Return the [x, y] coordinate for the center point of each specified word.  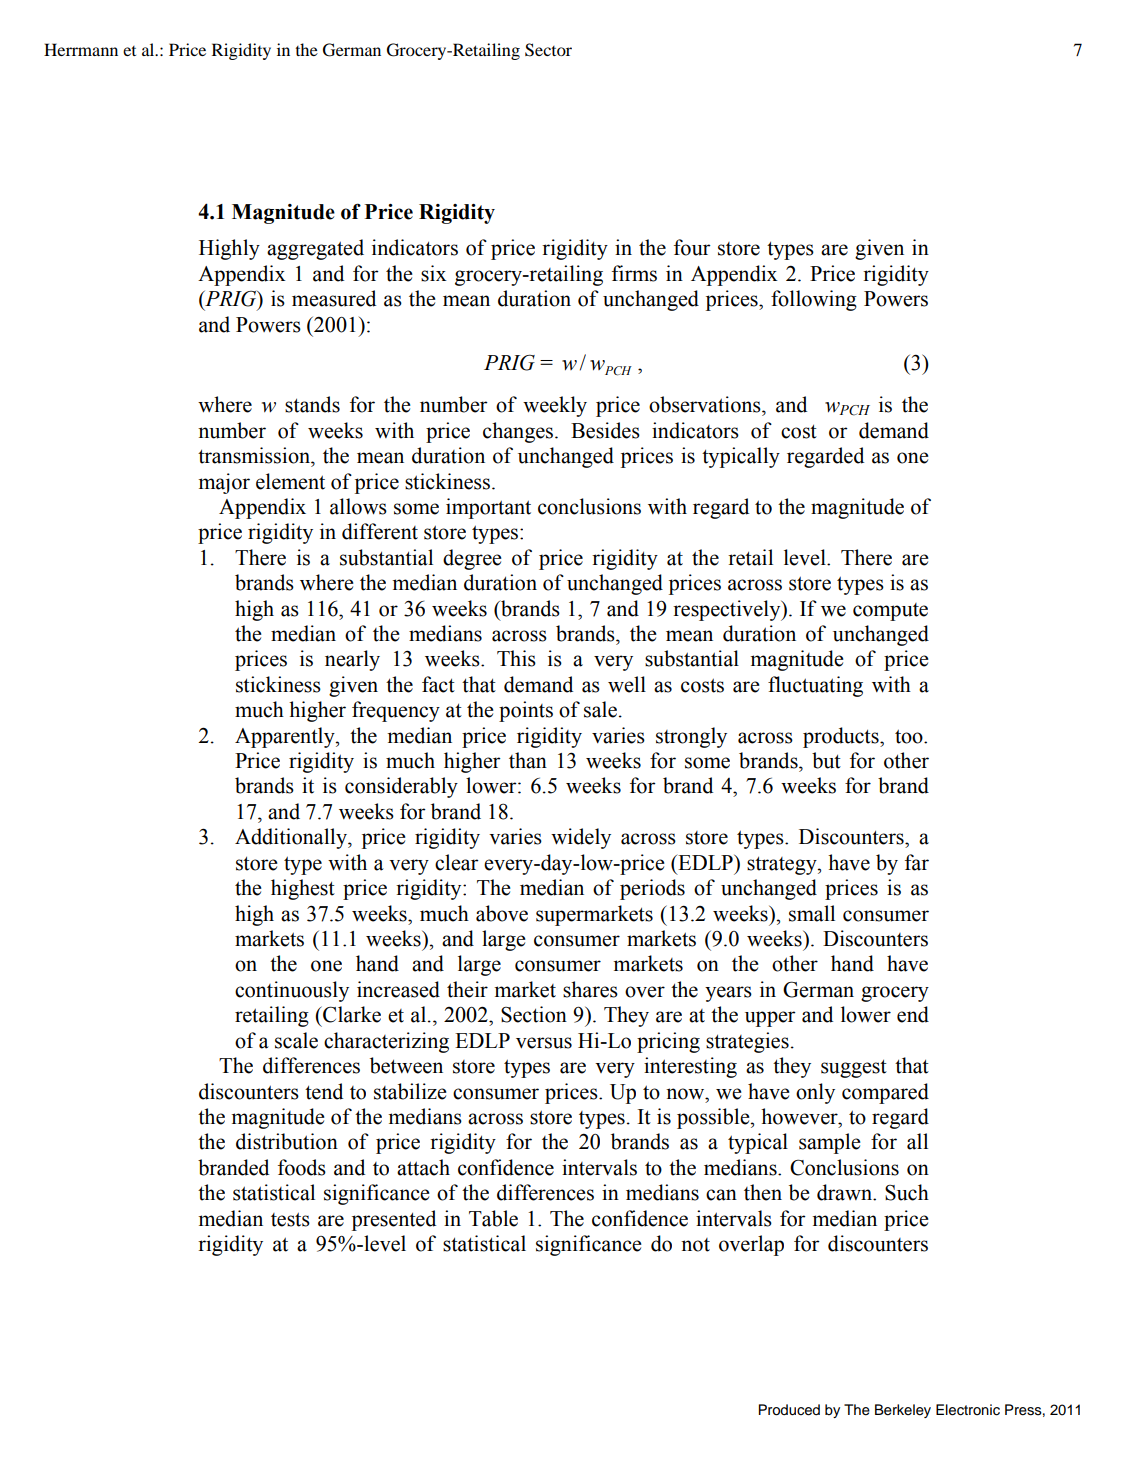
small [812, 913]
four [692, 247]
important [488, 508]
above [502, 913]
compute [890, 612]
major [224, 483]
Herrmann [81, 49]
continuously [292, 991]
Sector [548, 50]
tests [290, 1219]
